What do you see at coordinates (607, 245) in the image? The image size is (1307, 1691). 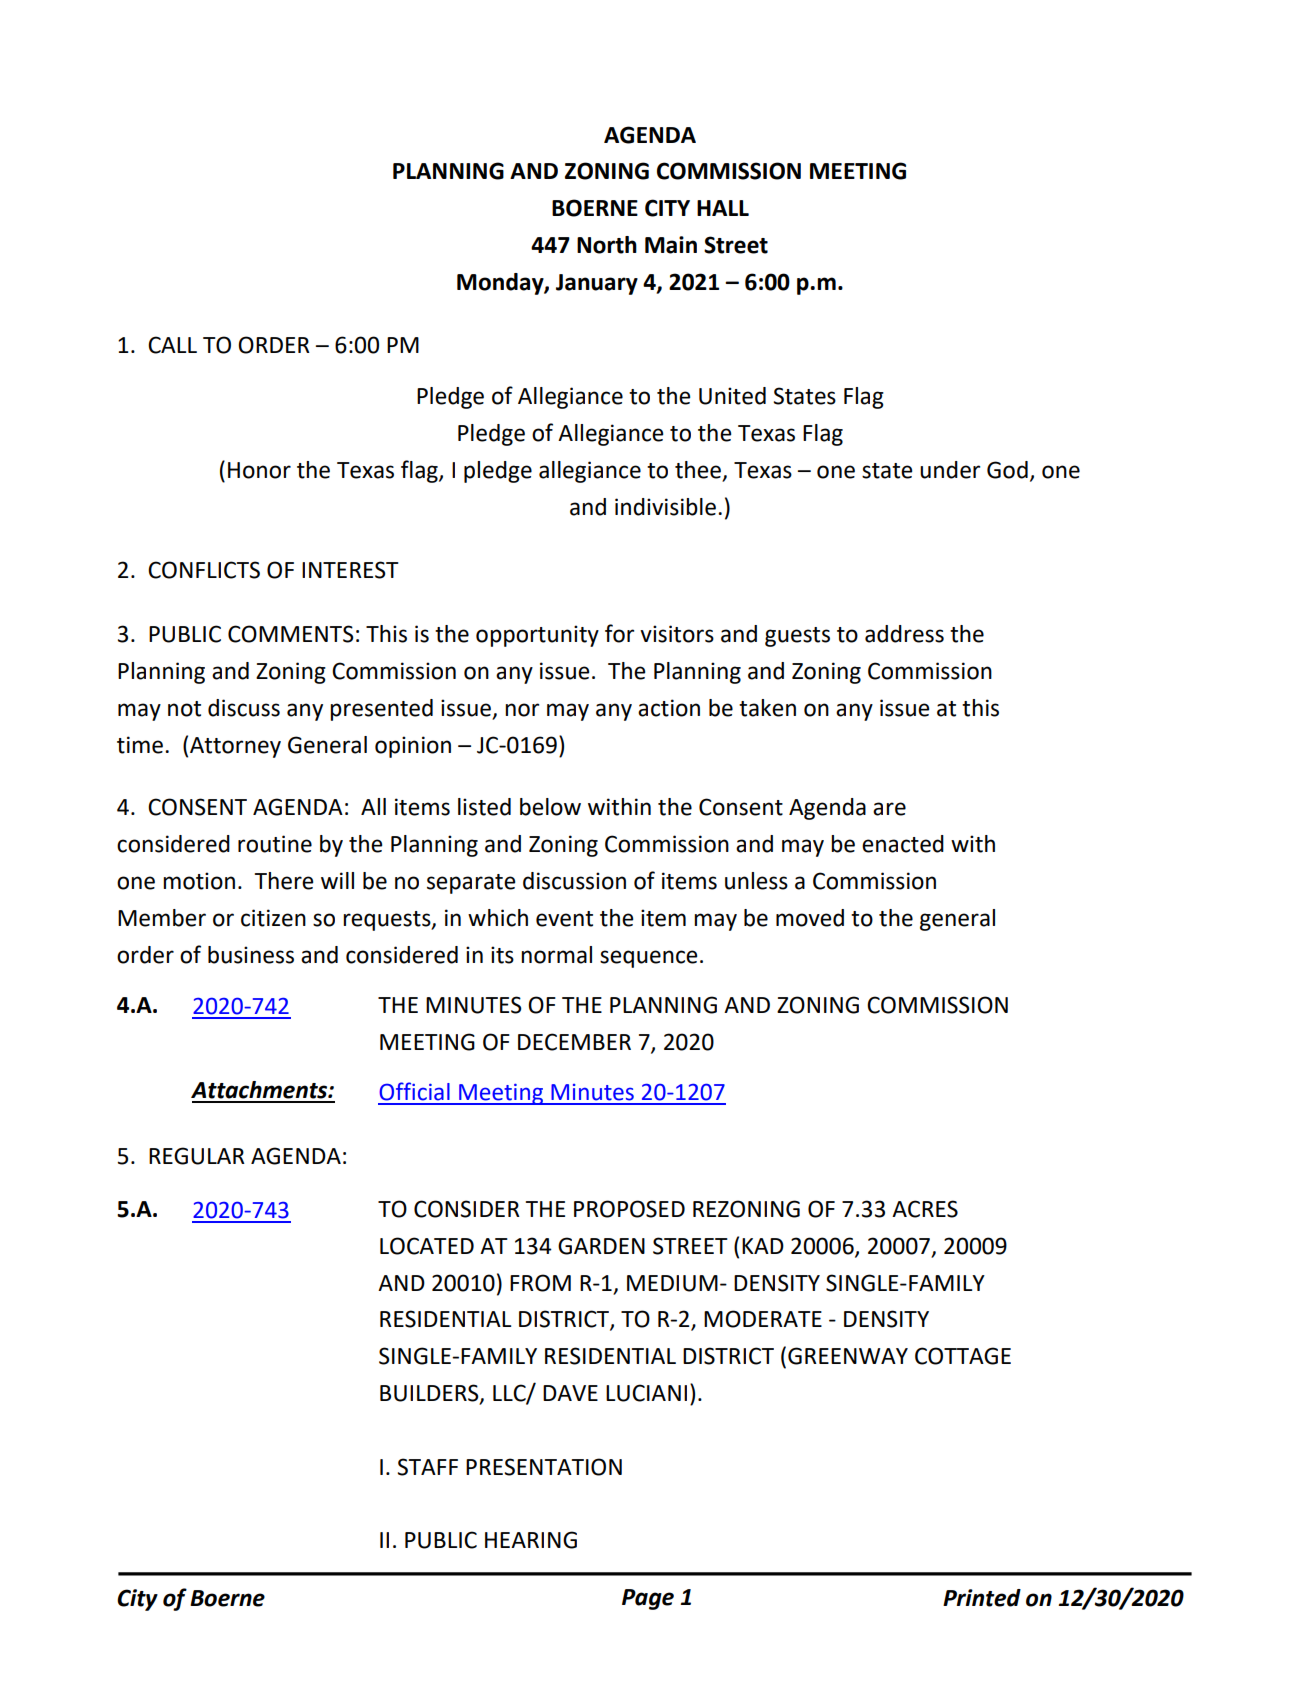 I see `North` at bounding box center [607, 245].
